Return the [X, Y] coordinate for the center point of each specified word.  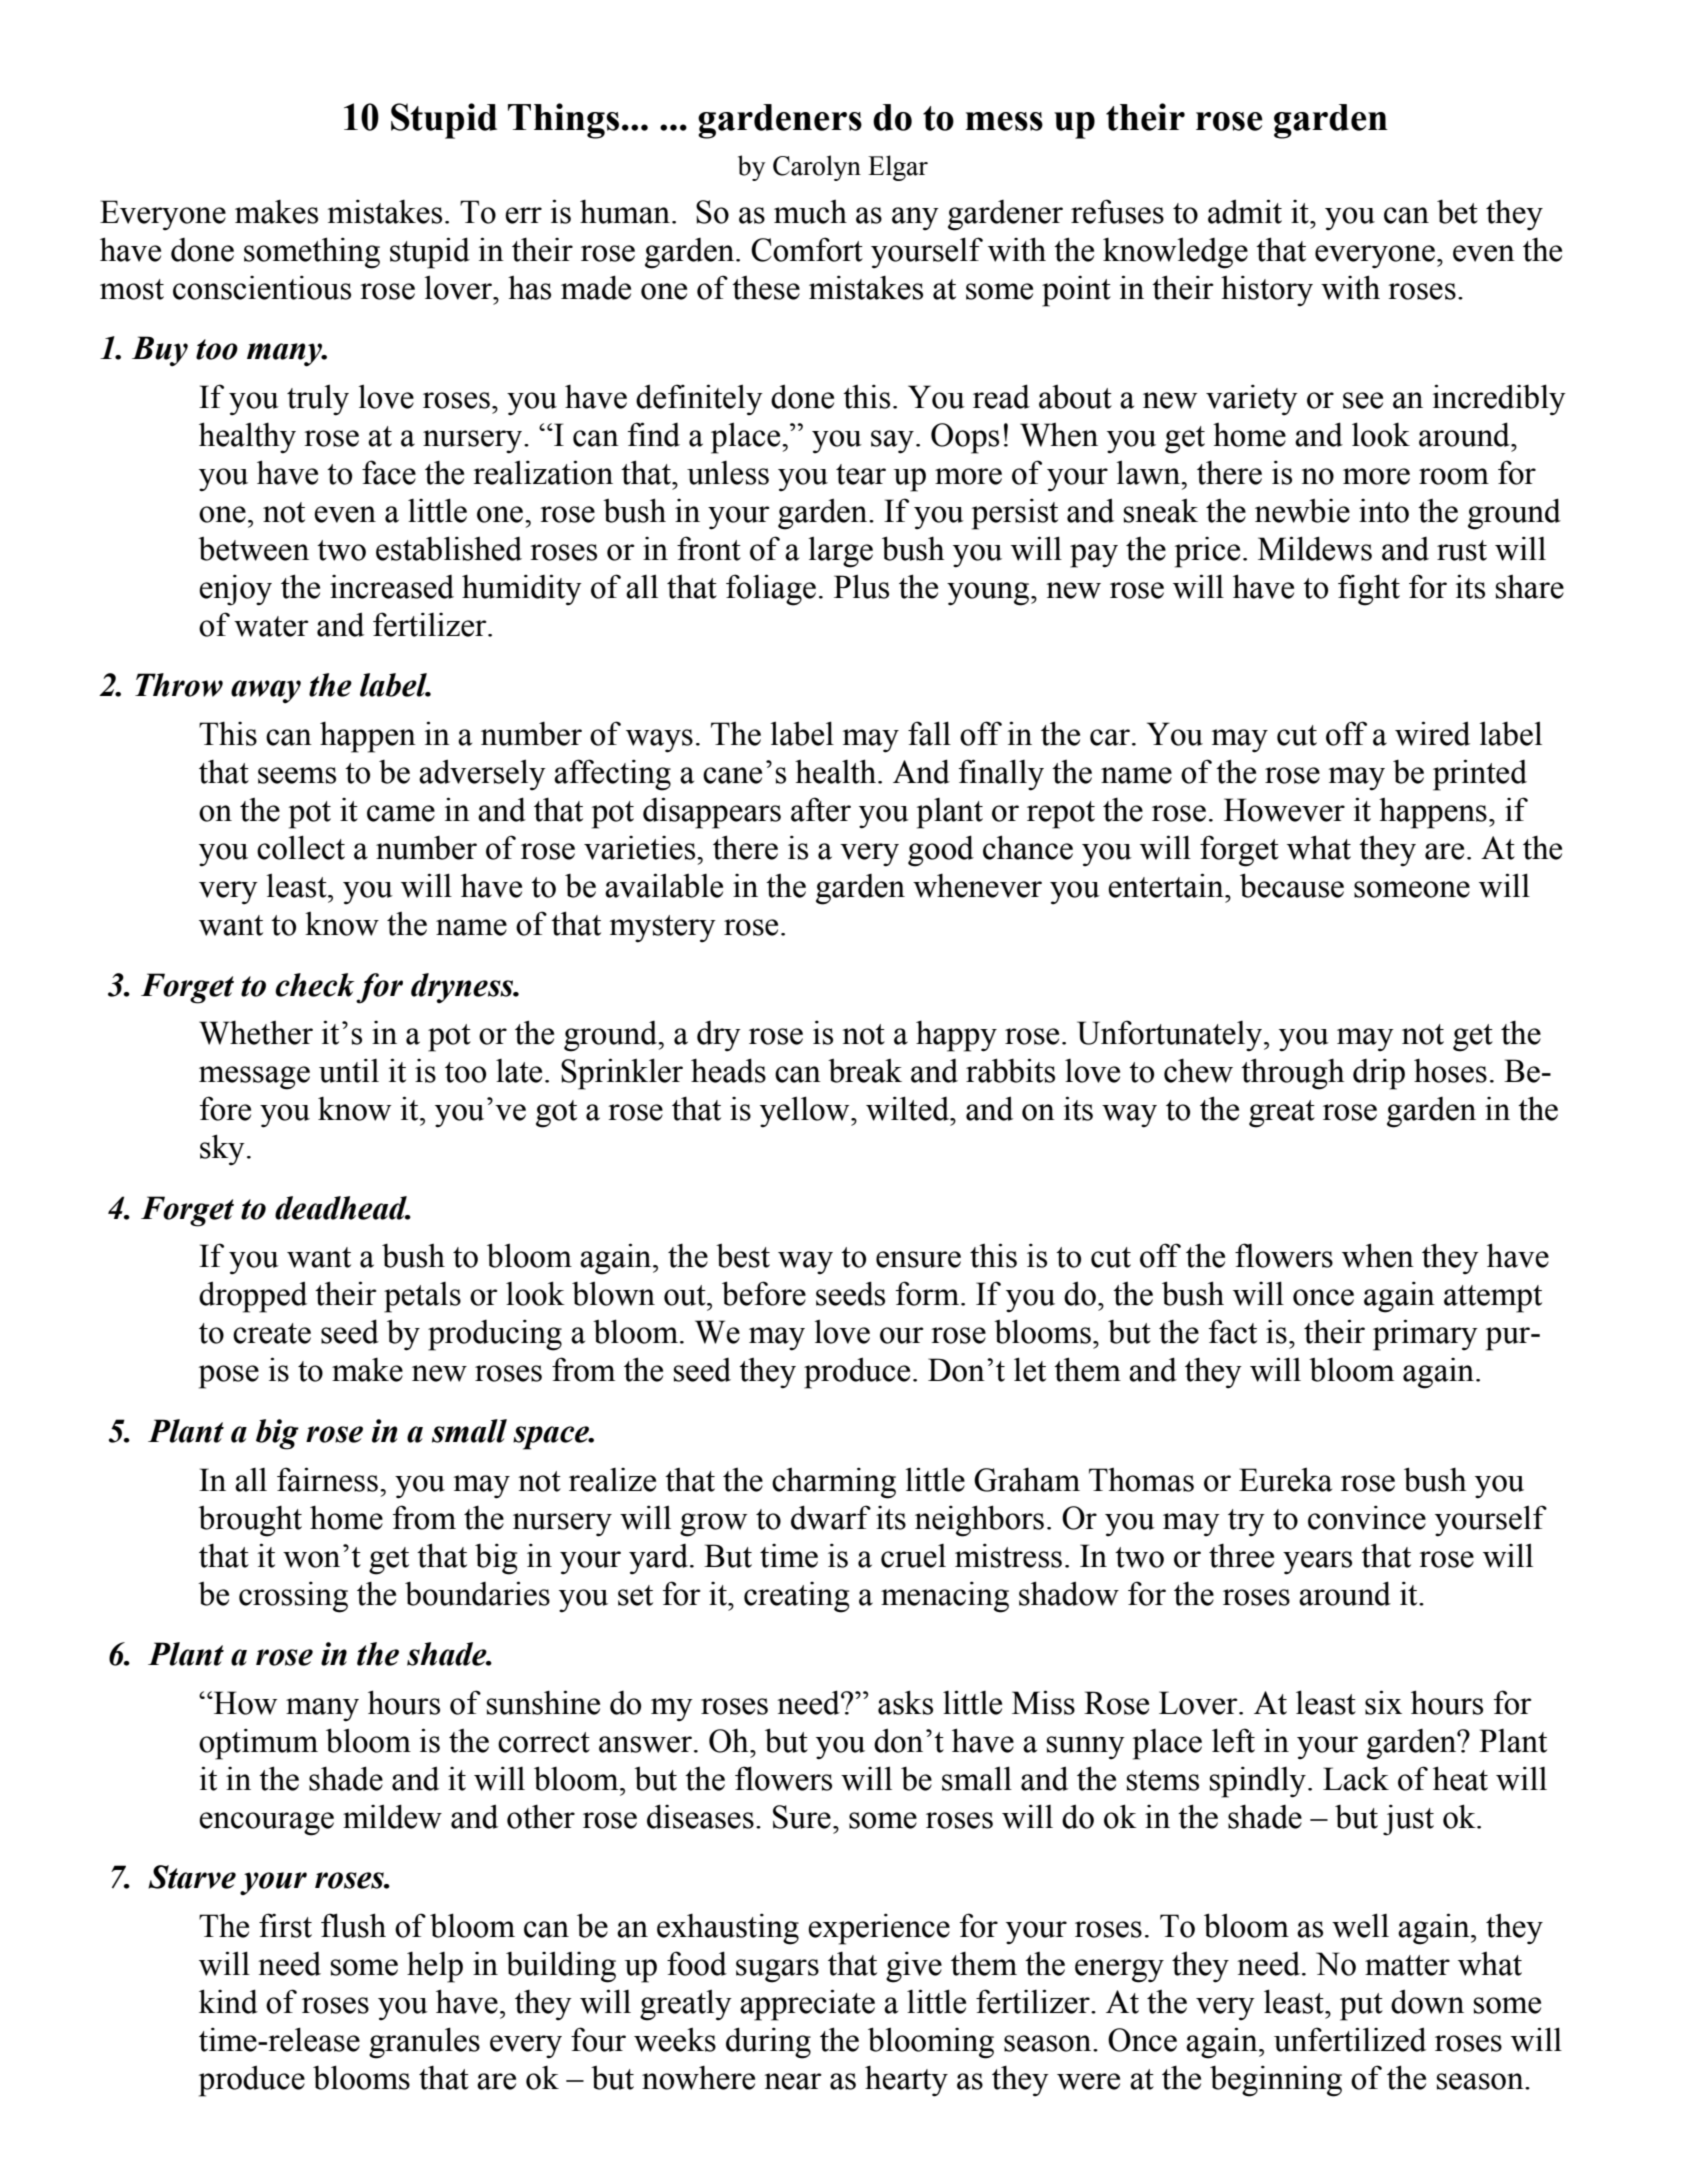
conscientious [262, 287]
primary [1425, 1335]
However [1284, 810]
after [821, 809]
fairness [327, 1479]
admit [1245, 211]
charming [834, 1483]
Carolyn [817, 168]
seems [297, 775]
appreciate [807, 2005]
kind [228, 2001]
